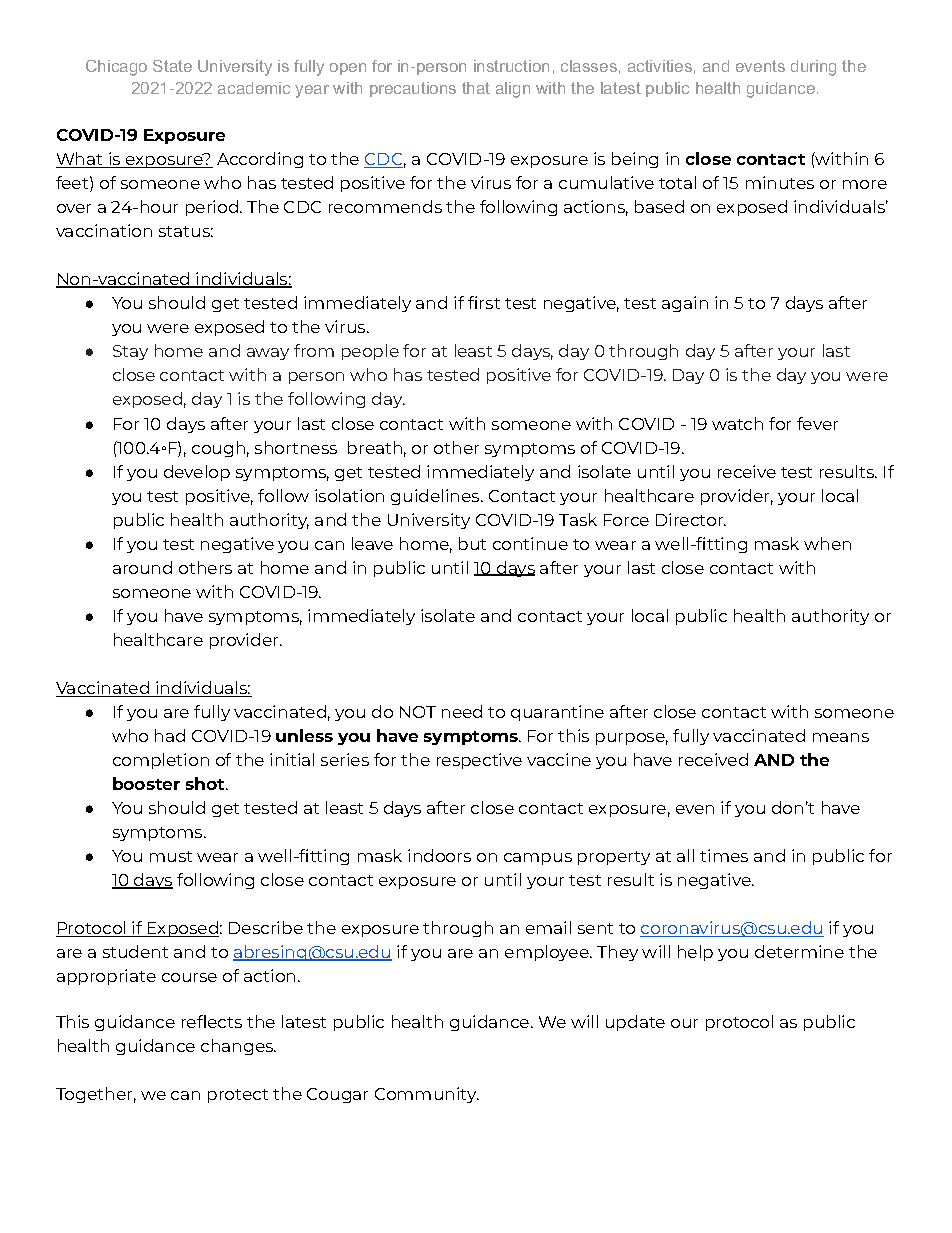  Describe the element at coordinates (827, 543) in the document. I see `when` at that location.
